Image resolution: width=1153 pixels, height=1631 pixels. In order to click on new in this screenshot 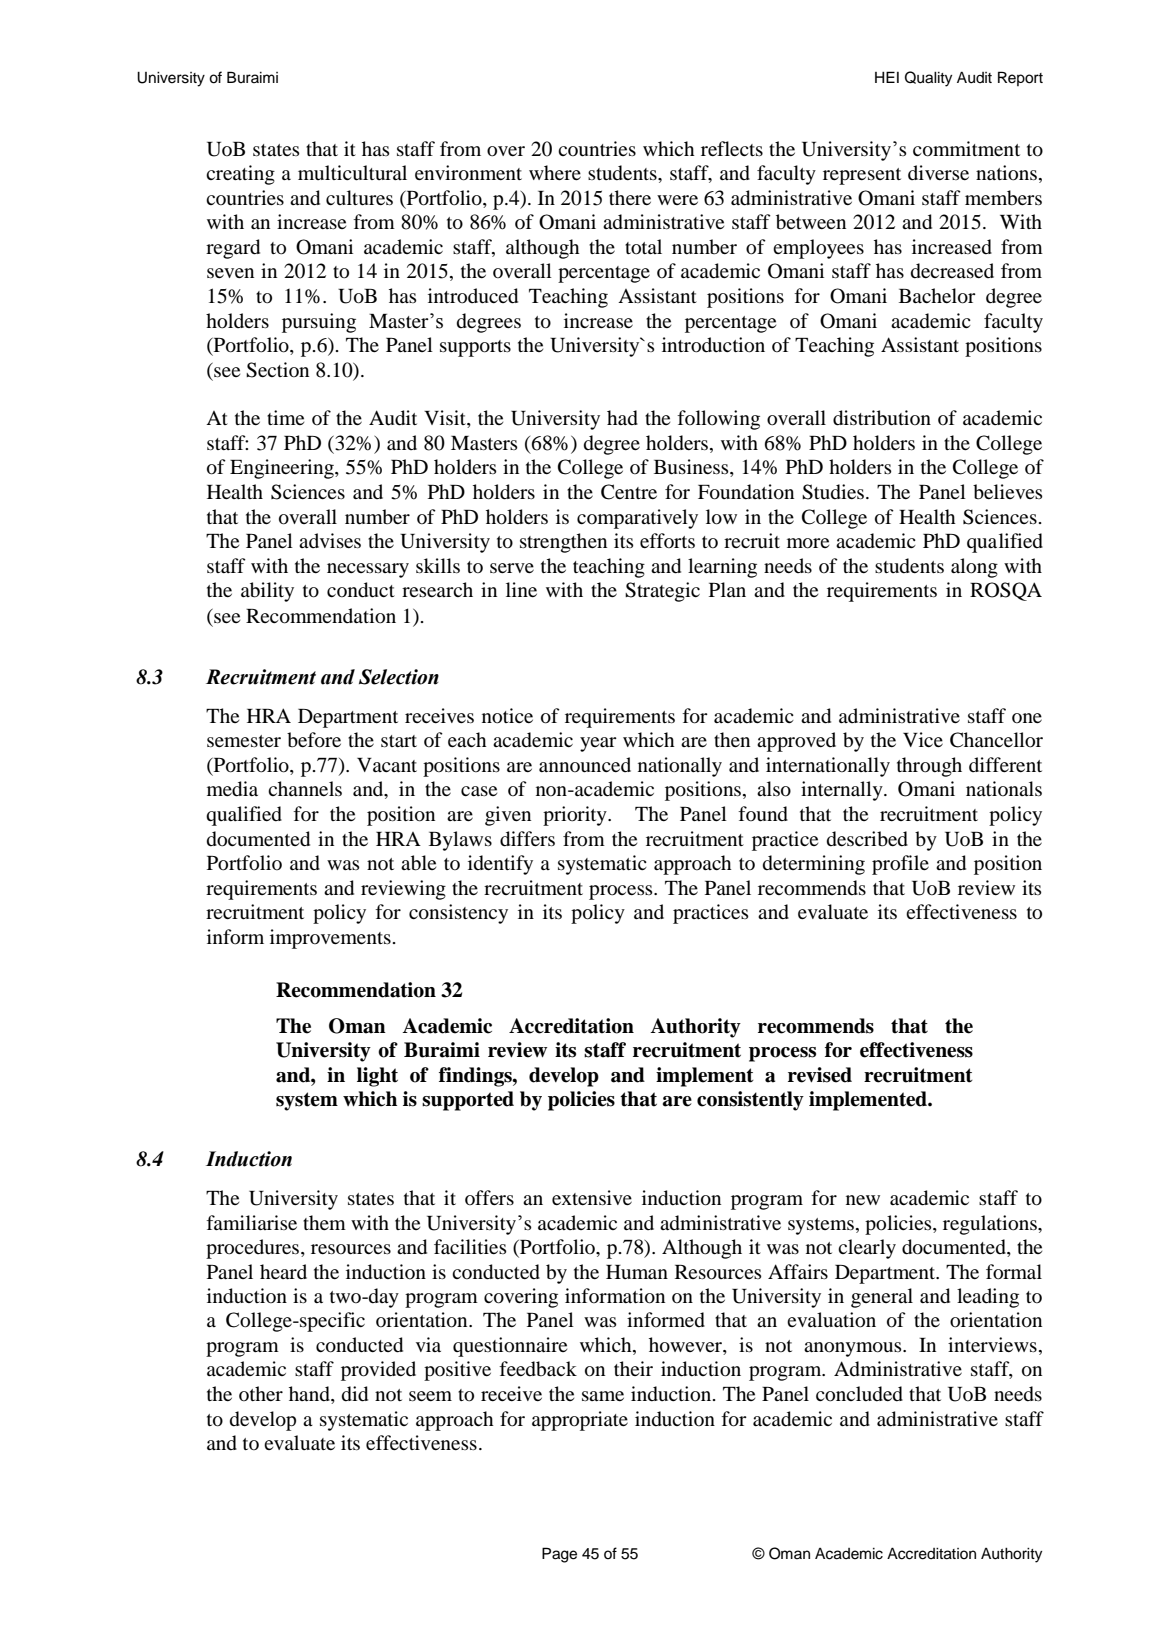, I will do `click(863, 1200)`.
